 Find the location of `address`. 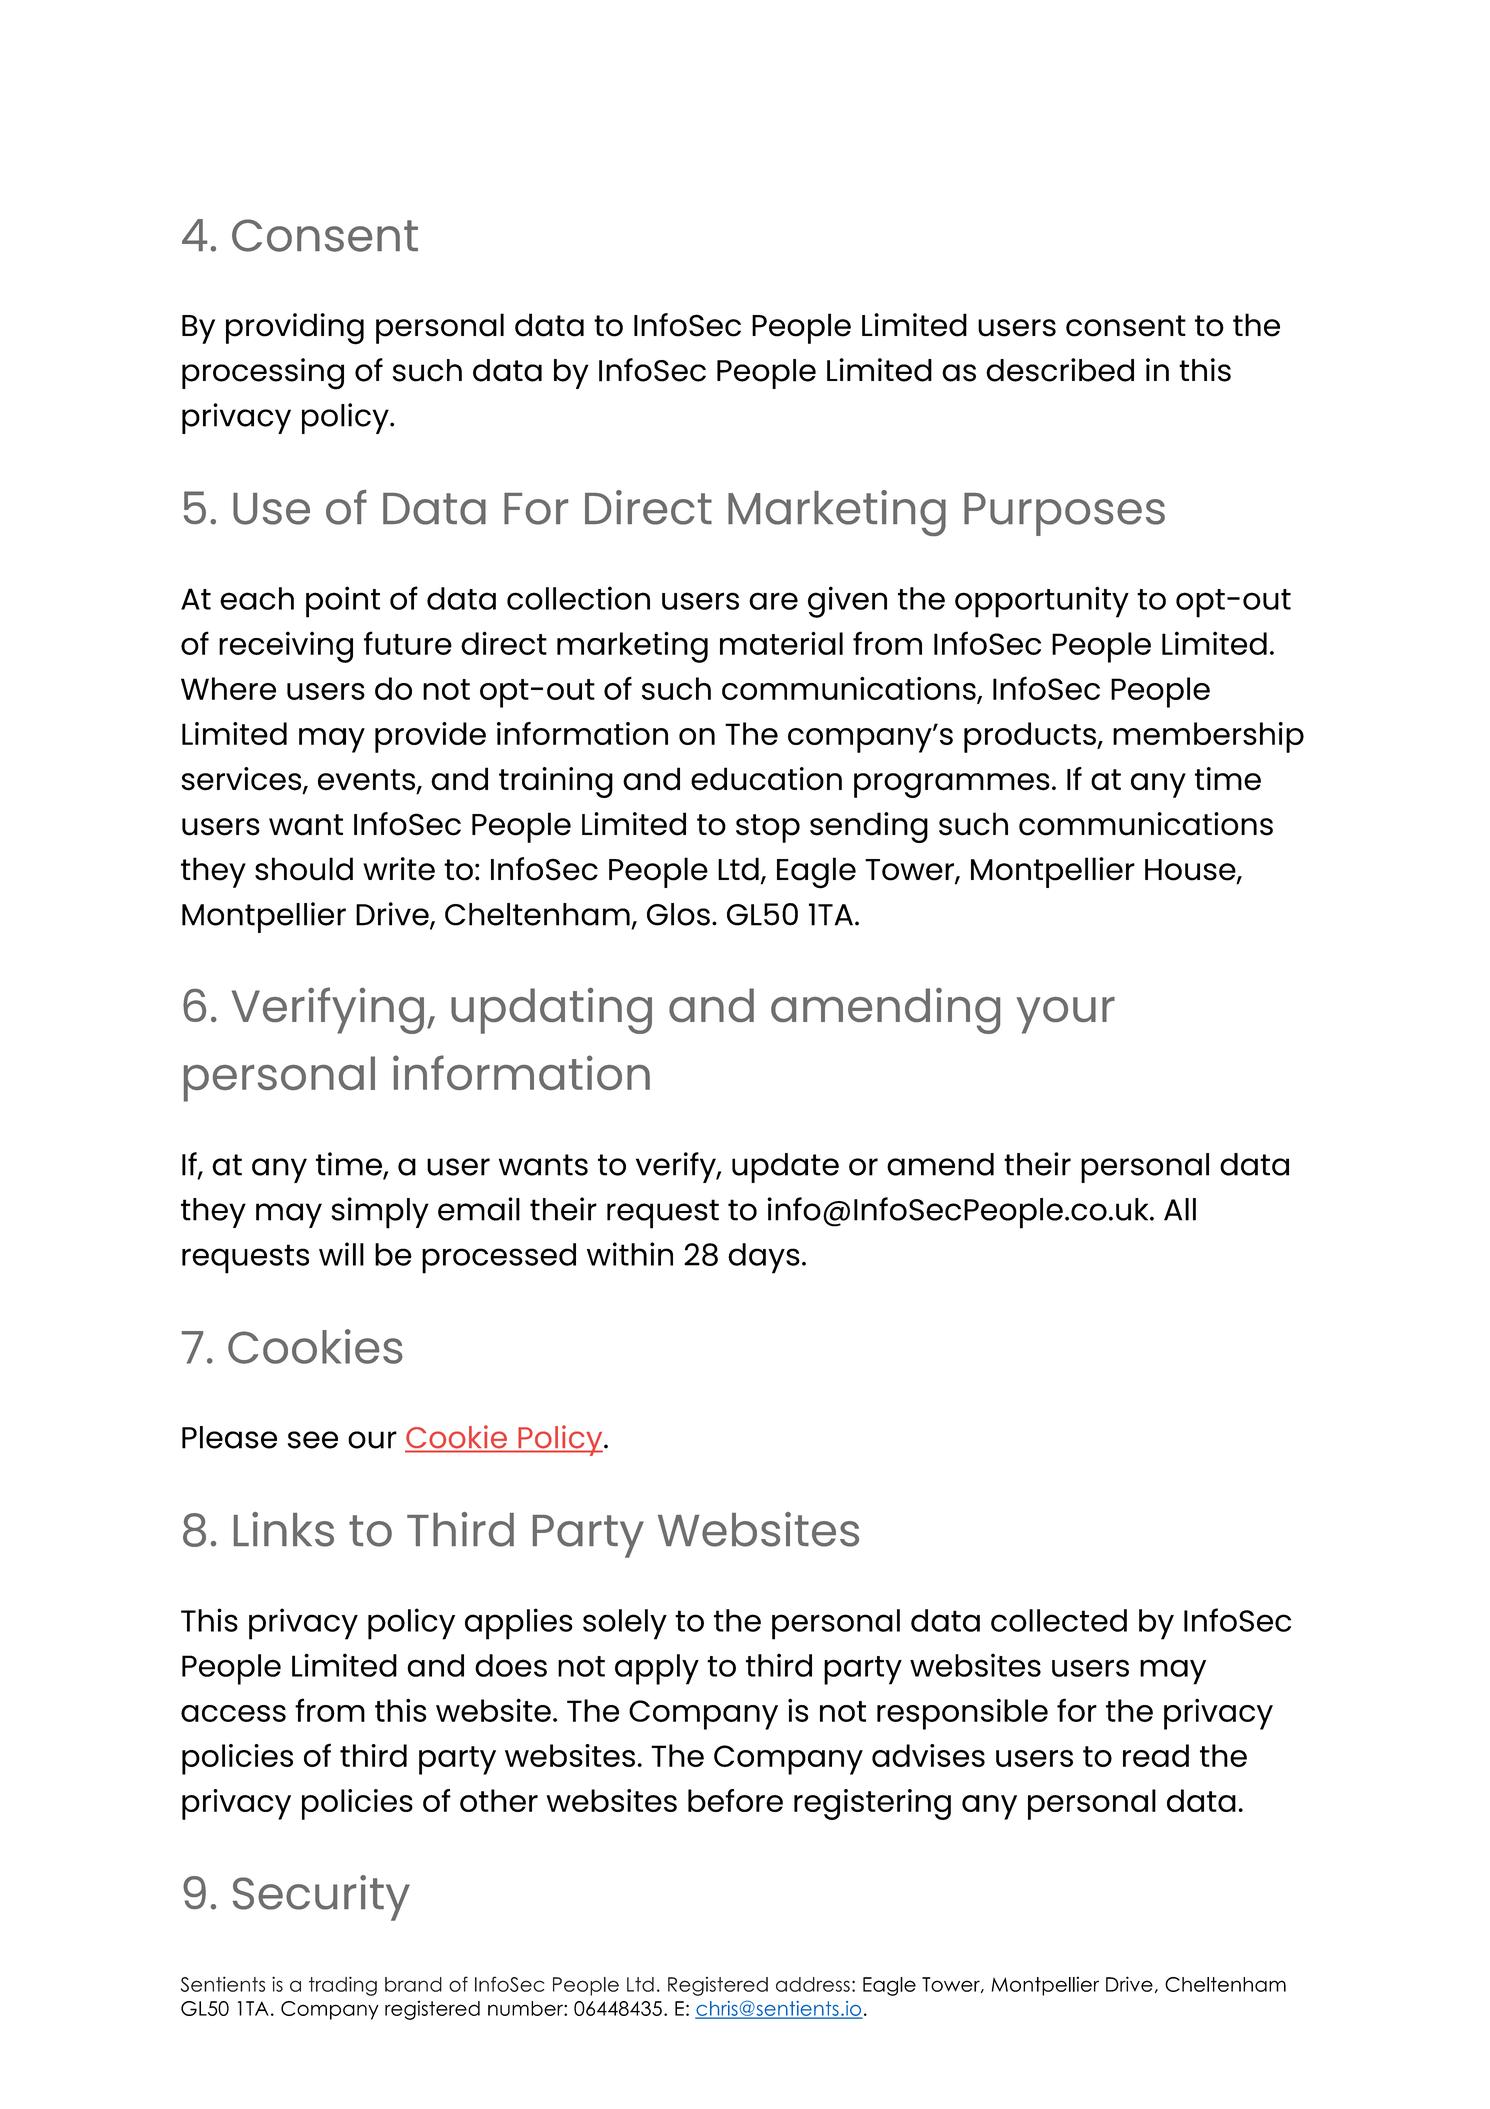

address is located at coordinates (813, 1984).
